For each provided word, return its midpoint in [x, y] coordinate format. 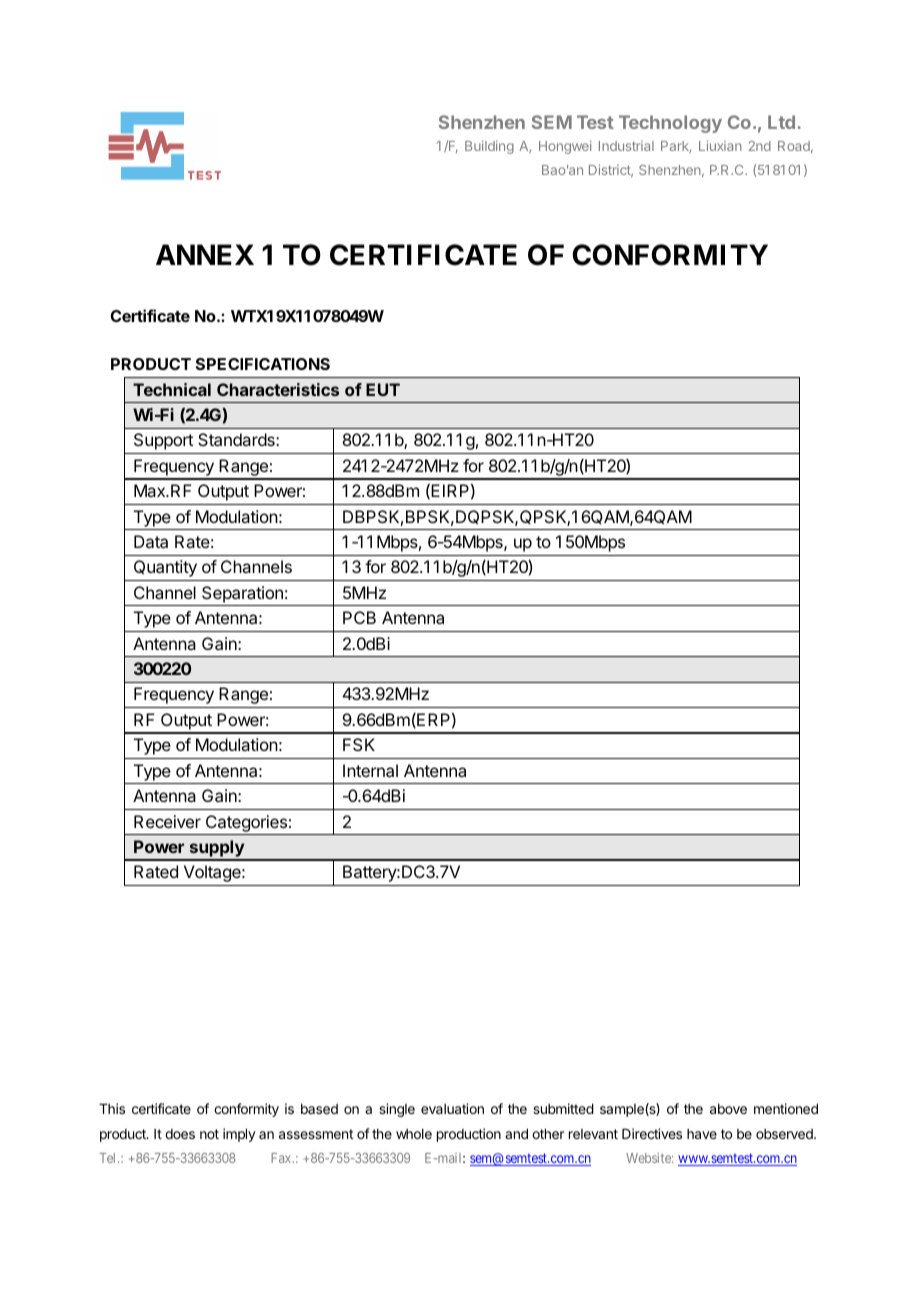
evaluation [452, 1108]
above [728, 1109]
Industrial [626, 146]
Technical [172, 389]
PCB [359, 617]
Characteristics [278, 389]
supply [216, 850]
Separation [242, 594]
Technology [670, 124]
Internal [370, 770]
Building [489, 147]
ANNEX [205, 254]
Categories [246, 823]
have [702, 1134]
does [180, 1134]
